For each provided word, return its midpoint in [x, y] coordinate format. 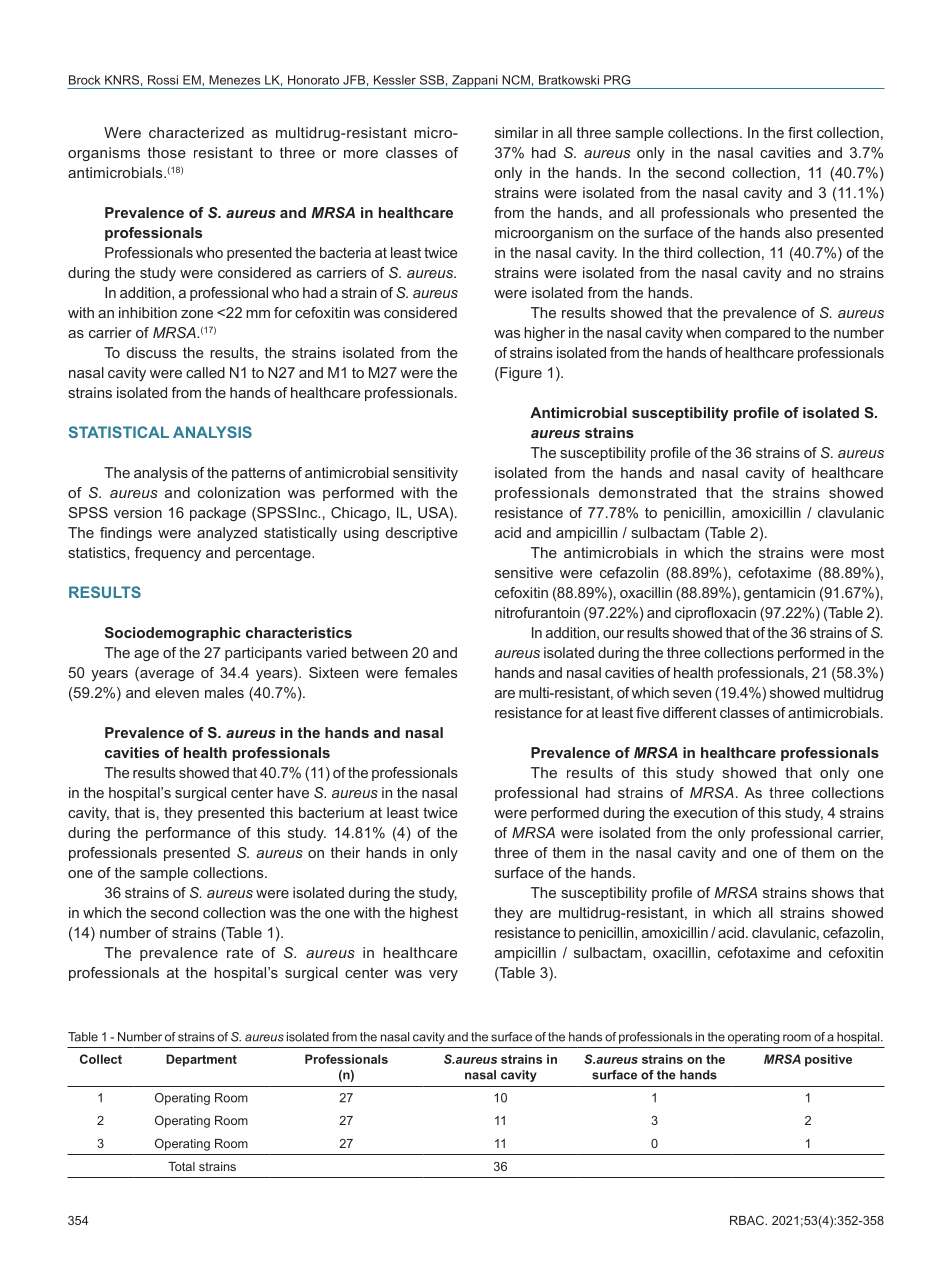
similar [516, 132]
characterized [196, 132]
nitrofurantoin [537, 612]
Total [181, 1166]
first [800, 132]
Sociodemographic [173, 634]
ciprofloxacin [715, 614]
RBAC [748, 1220]
